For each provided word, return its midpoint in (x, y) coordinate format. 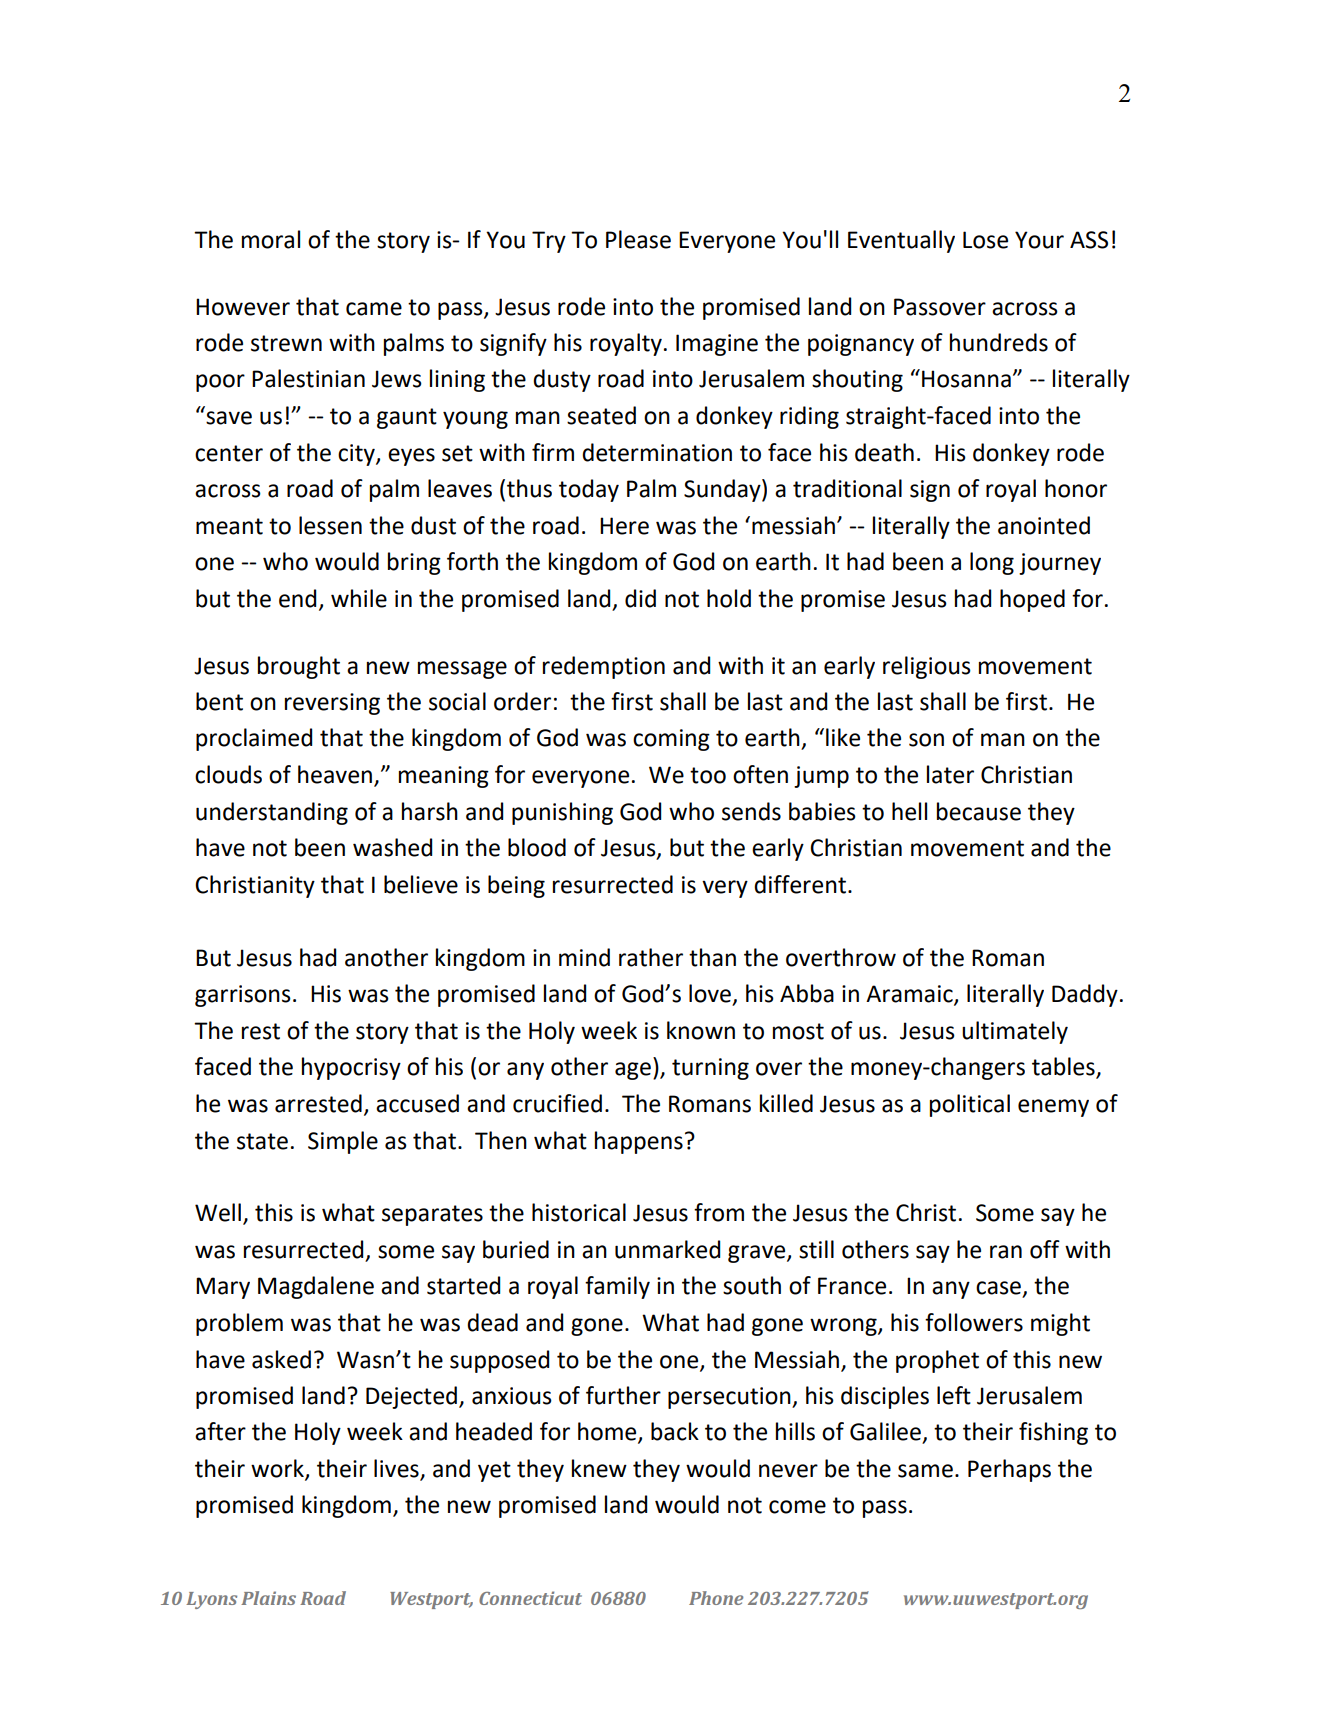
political (970, 1105)
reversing (332, 704)
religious (927, 667)
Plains (268, 1598)
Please (638, 239)
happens (639, 1142)
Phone (716, 1598)
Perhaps (1009, 1470)
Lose (985, 240)
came (374, 309)
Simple (343, 1142)
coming (671, 740)
